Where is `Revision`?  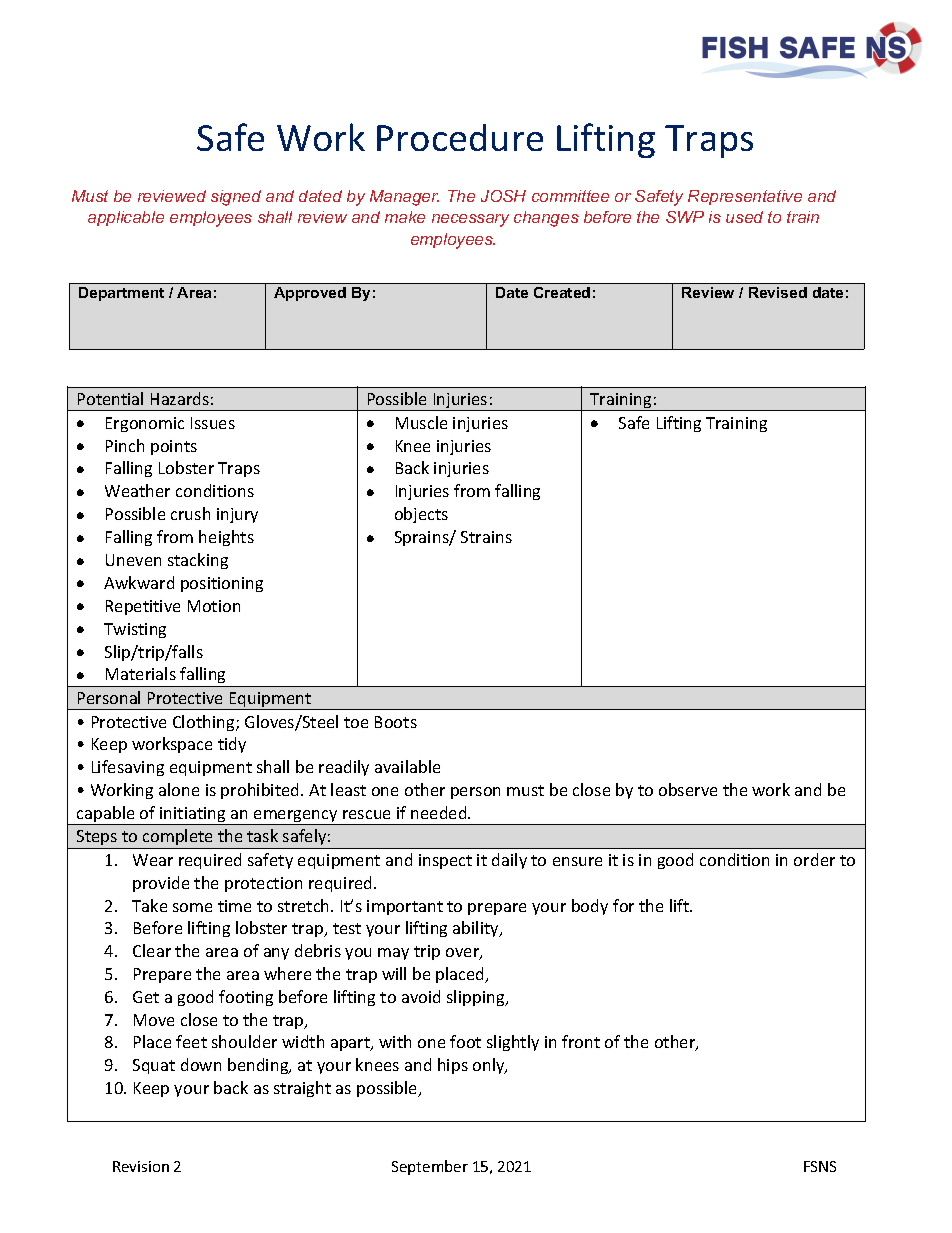 Revision is located at coordinates (141, 1166).
